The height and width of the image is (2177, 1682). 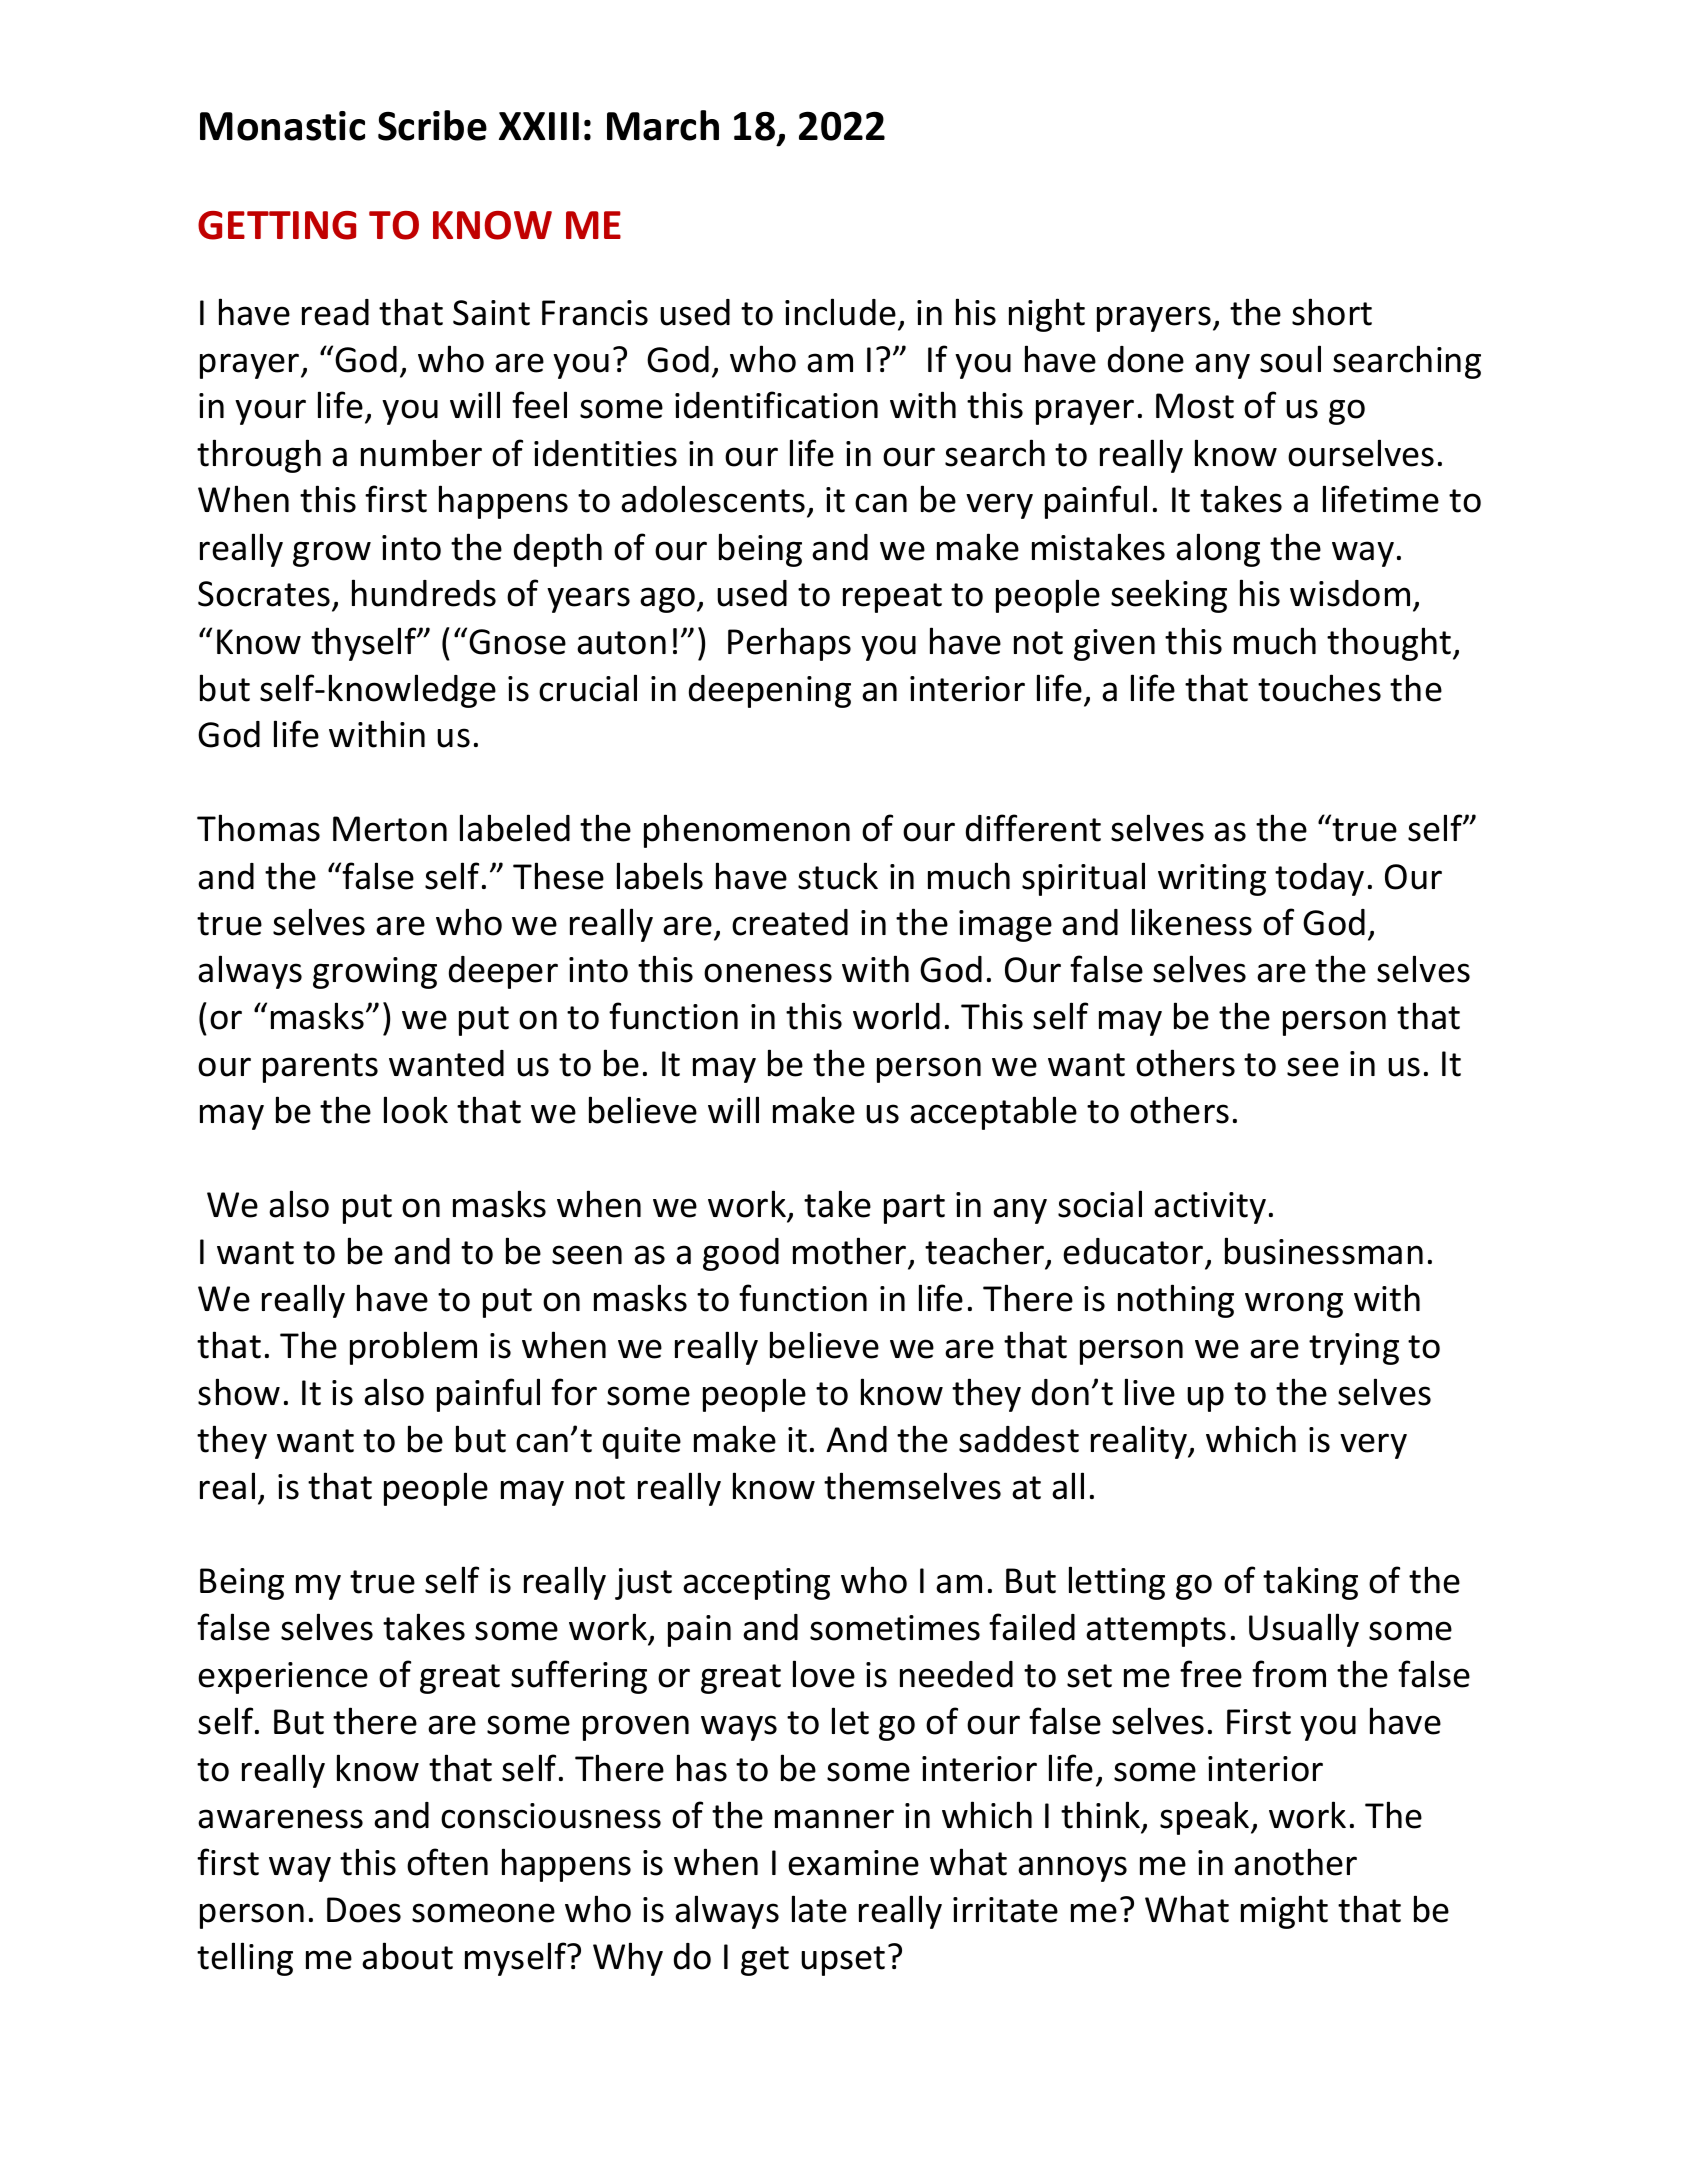 What do you see at coordinates (663, 125) in the image?
I see `March` at bounding box center [663, 125].
